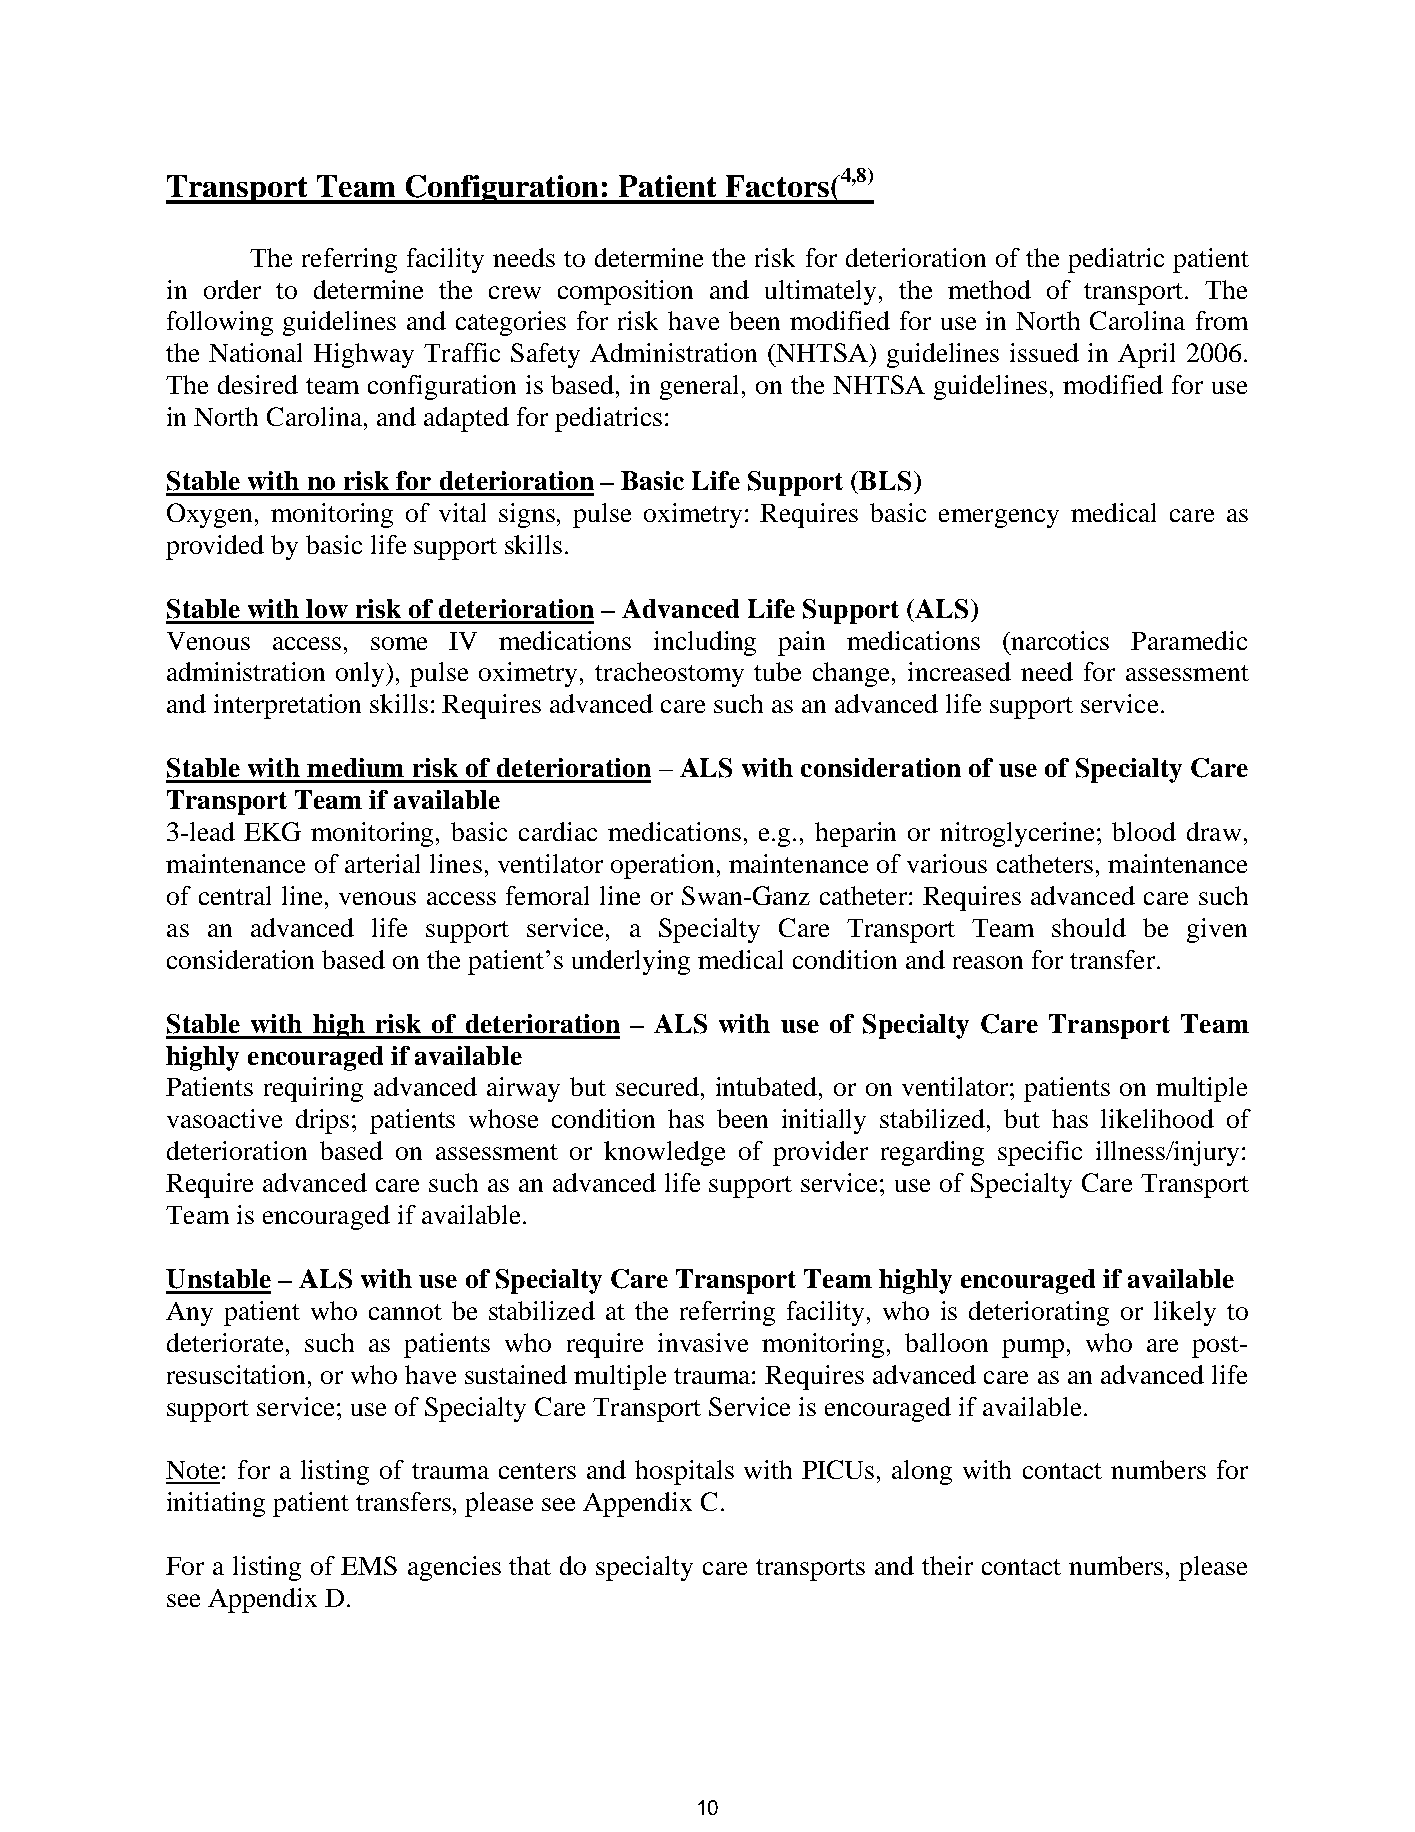 The image size is (1415, 1832). I want to click on should, so click(1089, 927).
